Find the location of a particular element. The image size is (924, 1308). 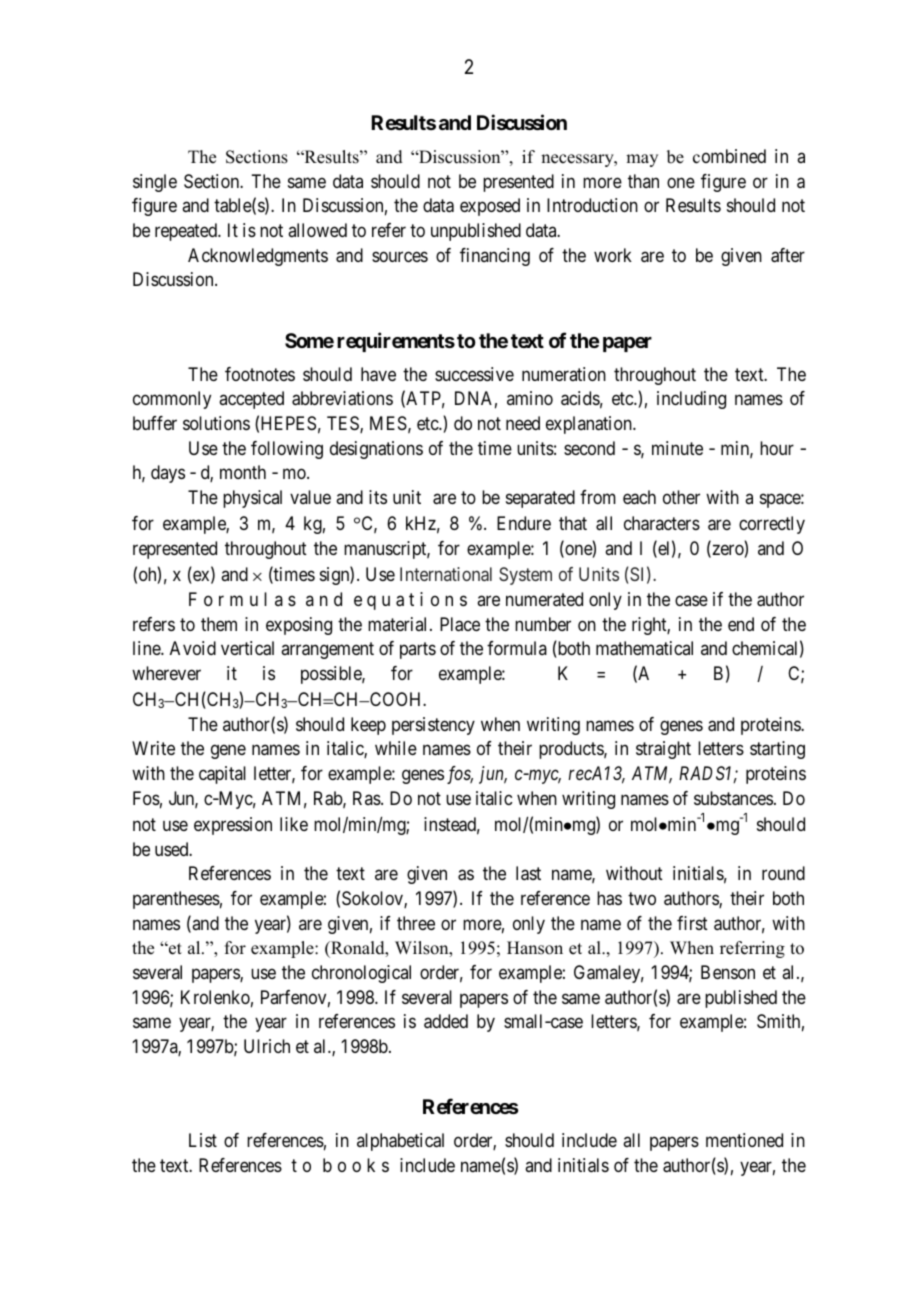

substances is located at coordinates (733, 798).
